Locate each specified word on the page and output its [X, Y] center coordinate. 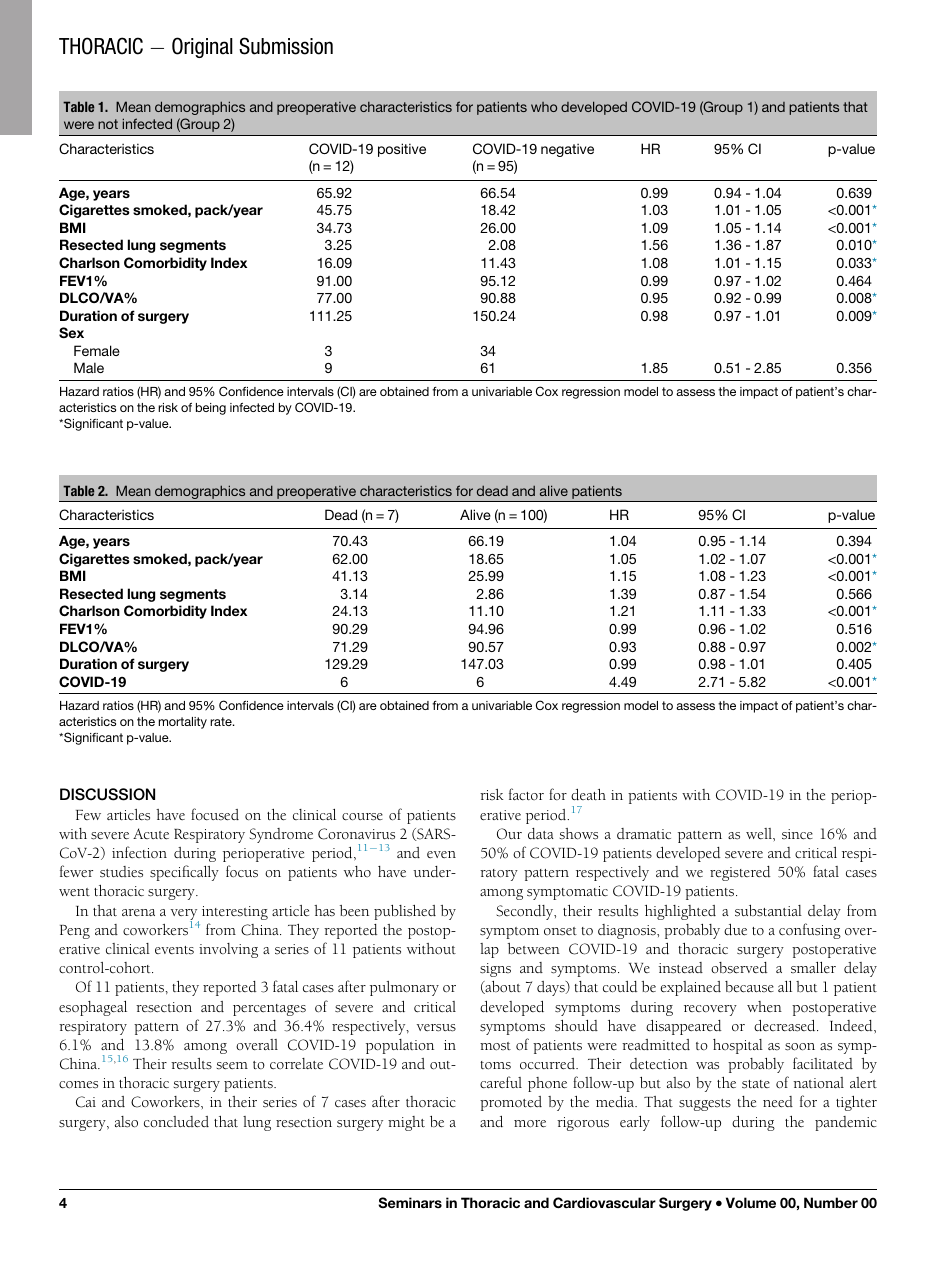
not [108, 124]
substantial [768, 911]
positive [402, 150]
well [760, 833]
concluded [176, 1122]
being [211, 409]
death [588, 795]
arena [138, 912]
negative [567, 150]
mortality [183, 723]
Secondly [526, 912]
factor [526, 794]
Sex [71, 333]
